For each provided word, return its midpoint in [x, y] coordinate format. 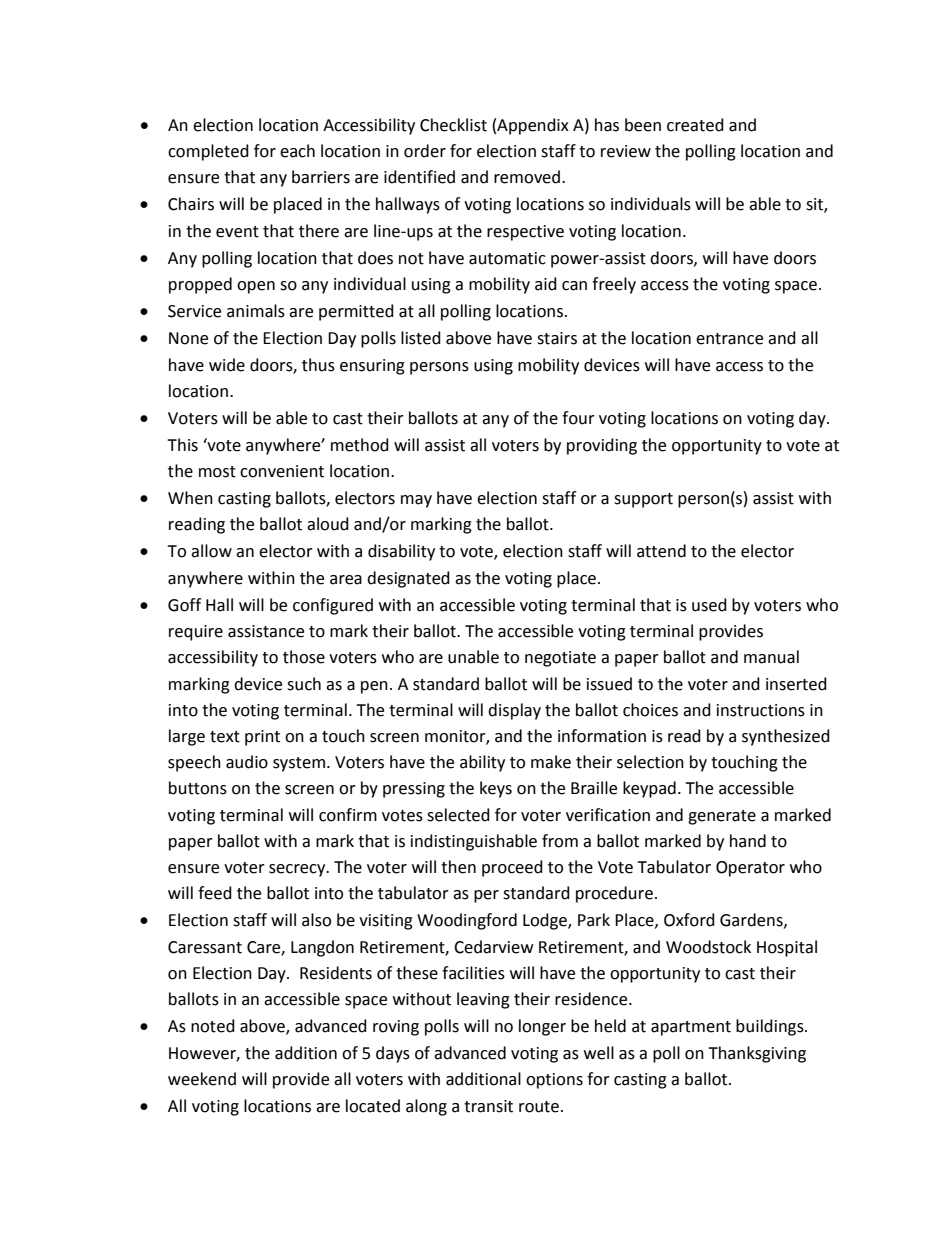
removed [527, 177]
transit [488, 1106]
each [297, 151]
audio [247, 762]
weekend [202, 1079]
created [695, 125]
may [416, 501]
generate [722, 817]
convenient [282, 471]
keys [496, 789]
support [643, 500]
